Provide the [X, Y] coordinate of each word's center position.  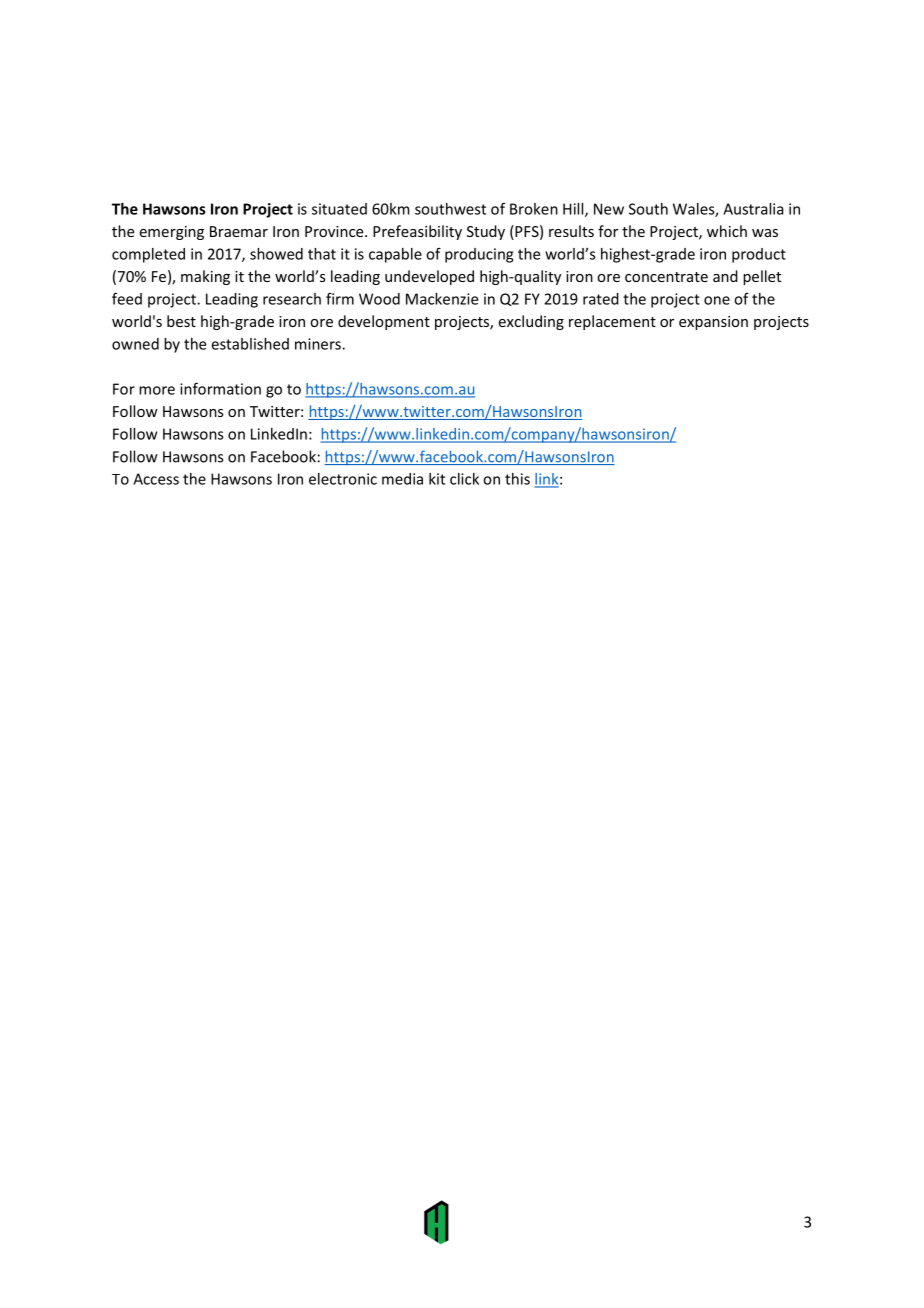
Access [156, 479]
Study [486, 232]
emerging [172, 233]
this [517, 479]
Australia [753, 209]
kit [437, 479]
